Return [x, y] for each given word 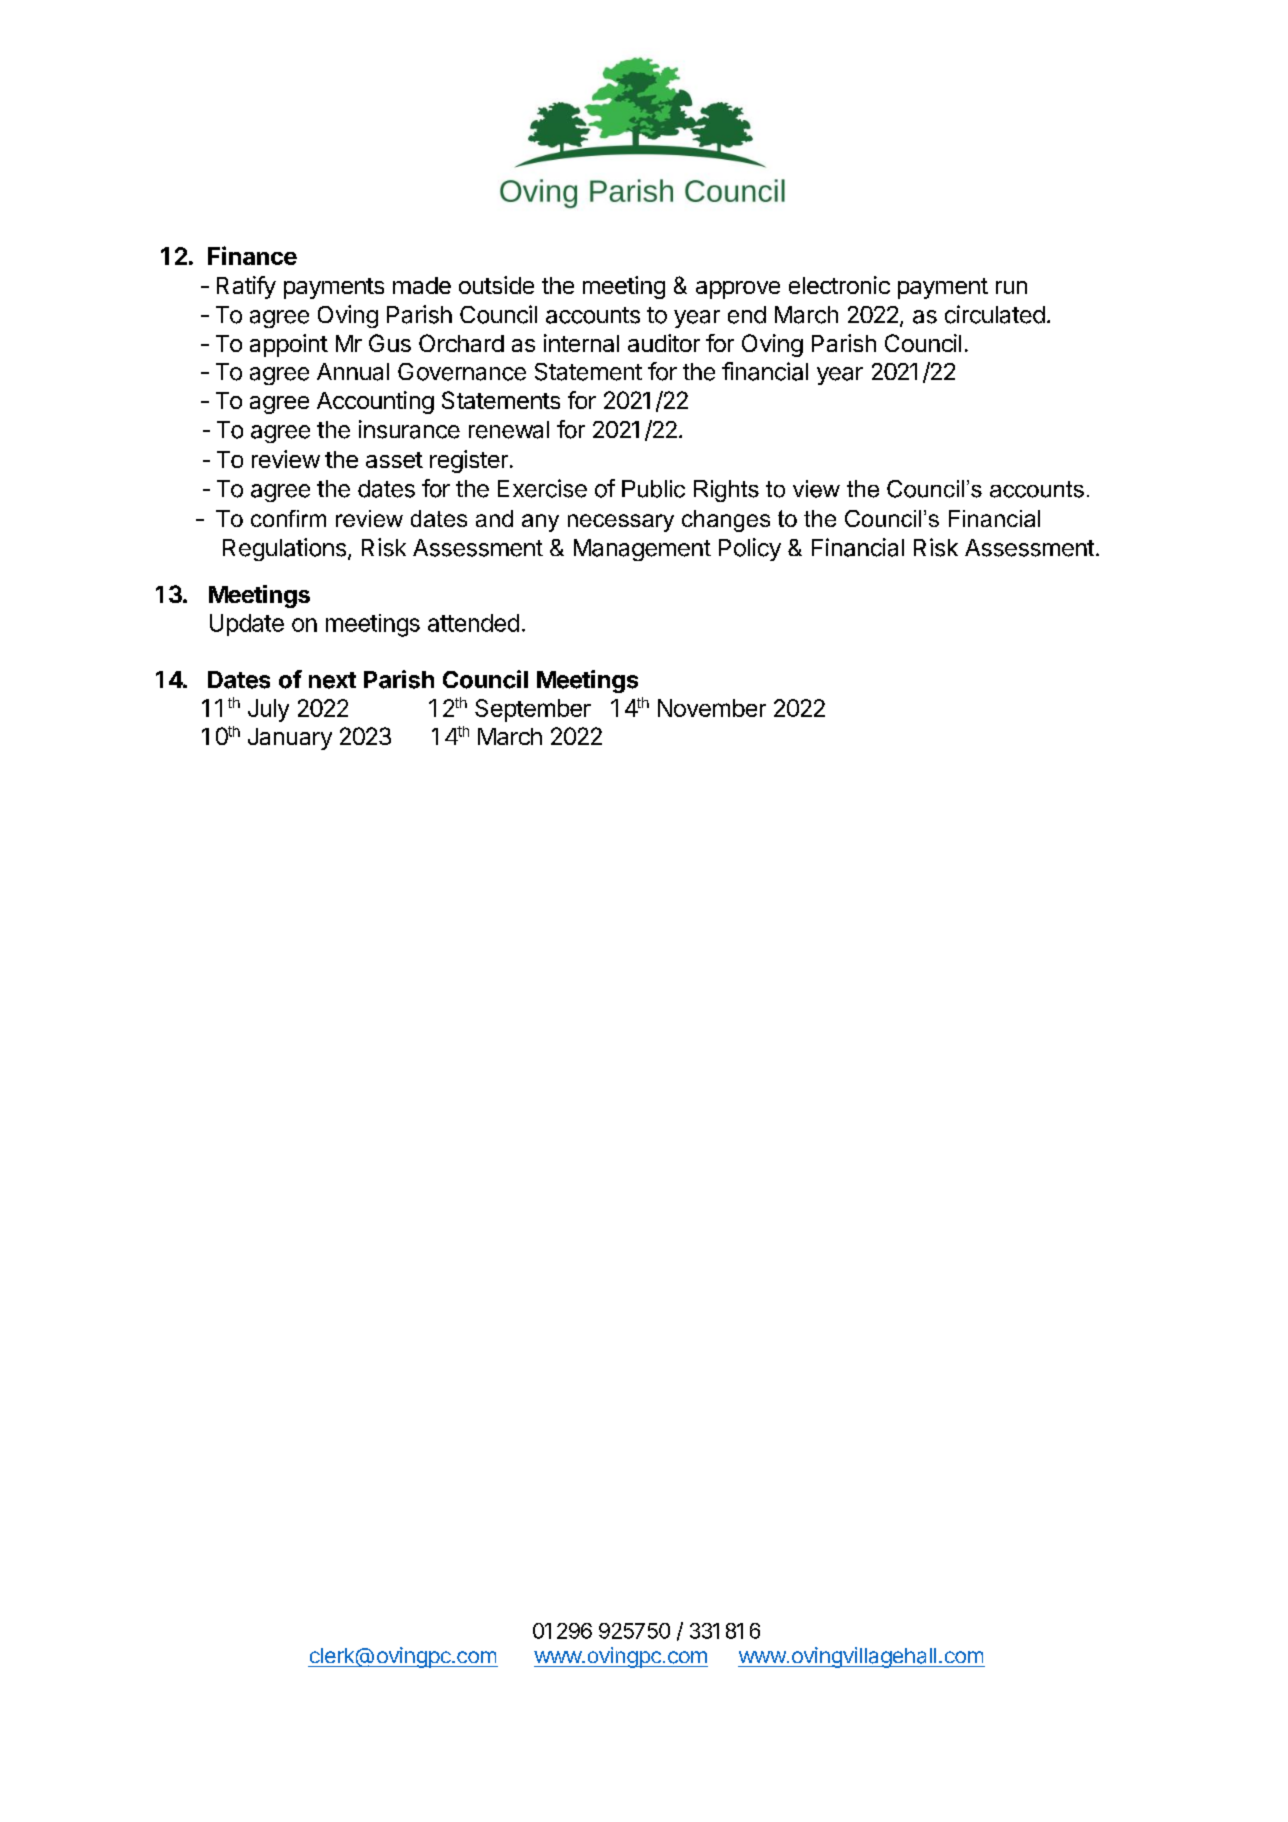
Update [247, 625]
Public [653, 489]
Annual [353, 372]
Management [642, 550]
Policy [750, 549]
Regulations [284, 549]
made [422, 285]
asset [394, 460]
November [712, 708]
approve [738, 290]
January [290, 739]
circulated [995, 314]
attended [473, 623]
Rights [726, 491]
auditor [664, 343]
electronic [839, 285]
